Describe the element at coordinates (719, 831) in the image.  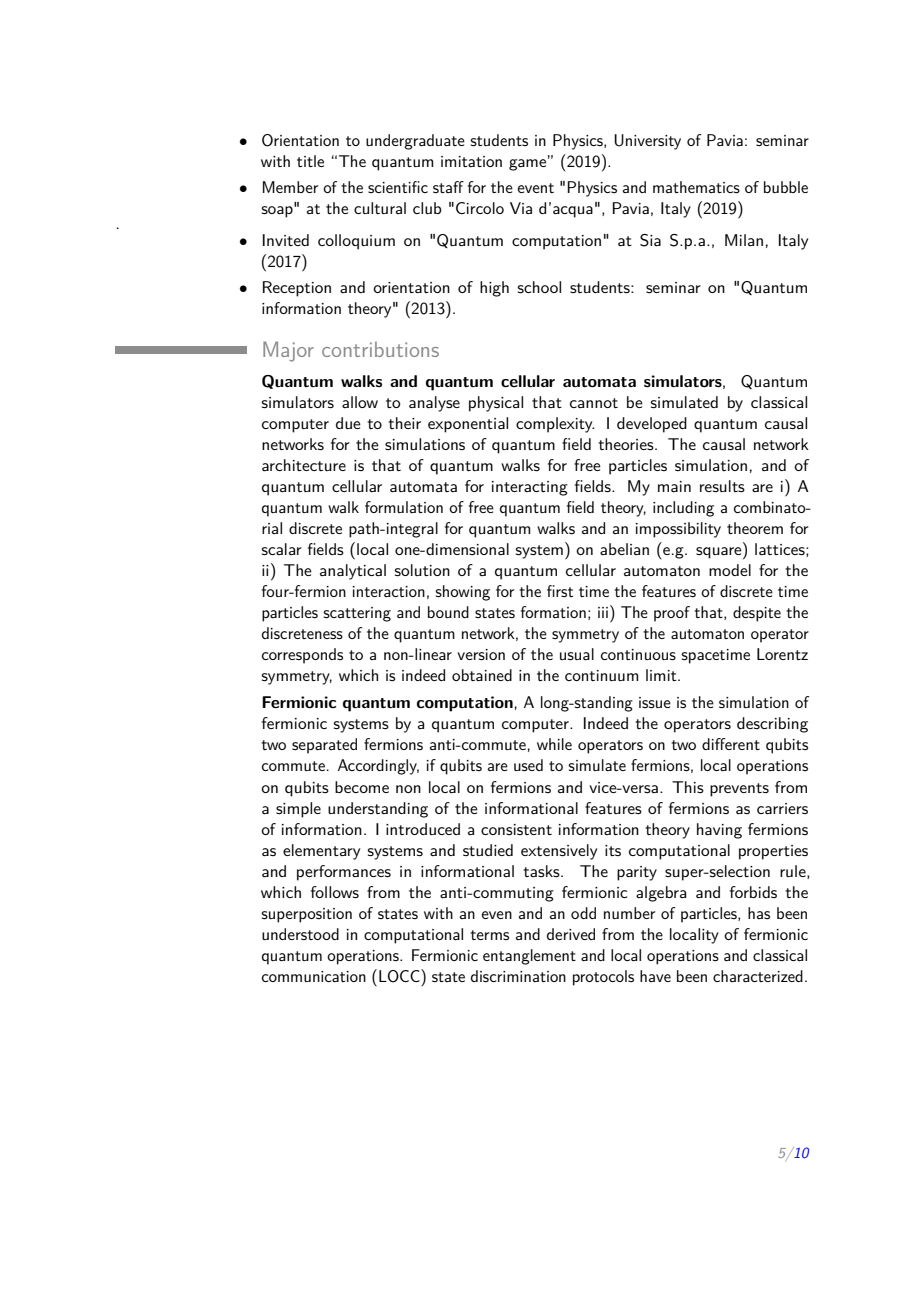
I see `having` at that location.
